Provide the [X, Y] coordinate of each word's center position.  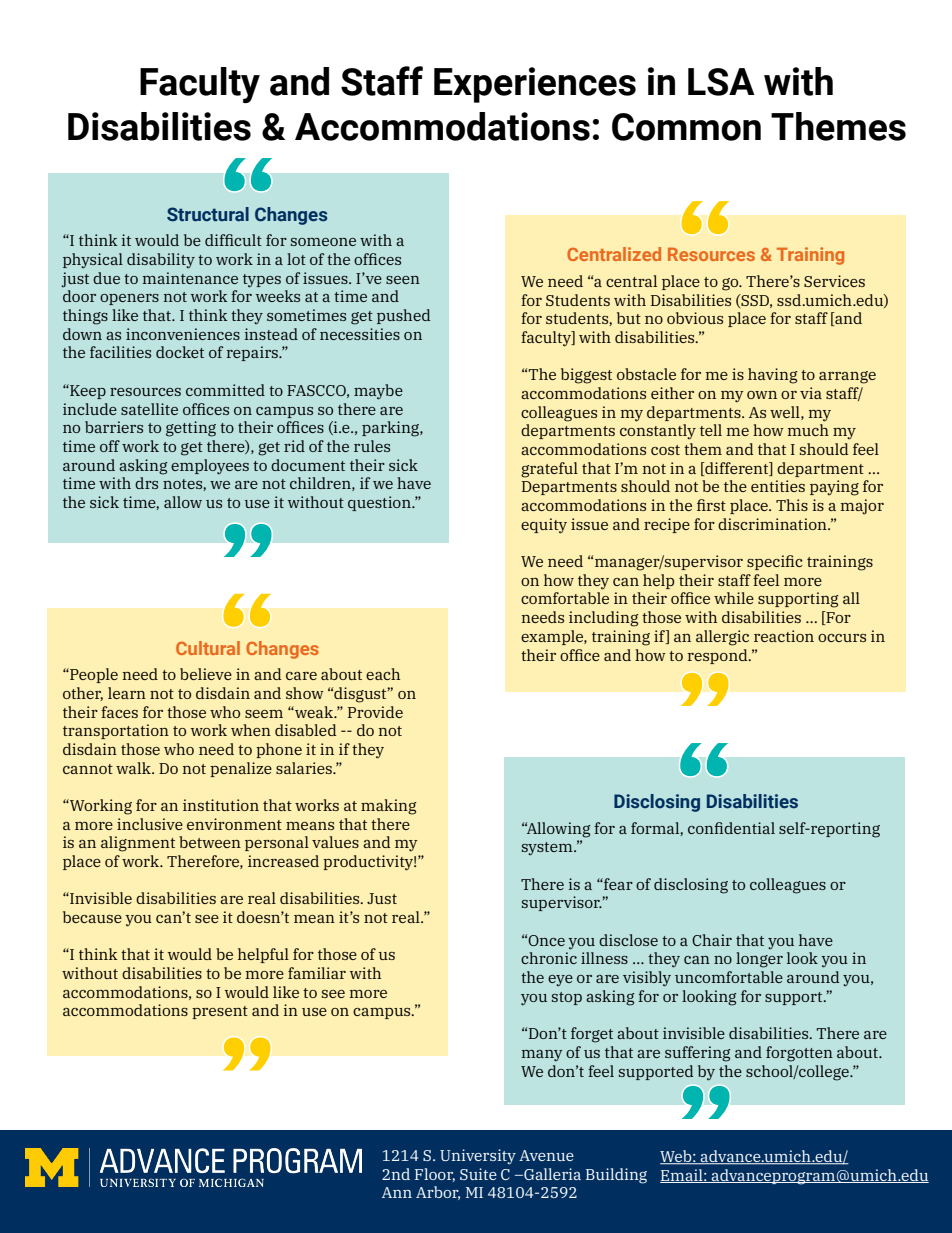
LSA [721, 82]
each [383, 674]
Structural [208, 214]
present [220, 1012]
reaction [784, 636]
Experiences [535, 85]
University [478, 1157]
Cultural [208, 648]
